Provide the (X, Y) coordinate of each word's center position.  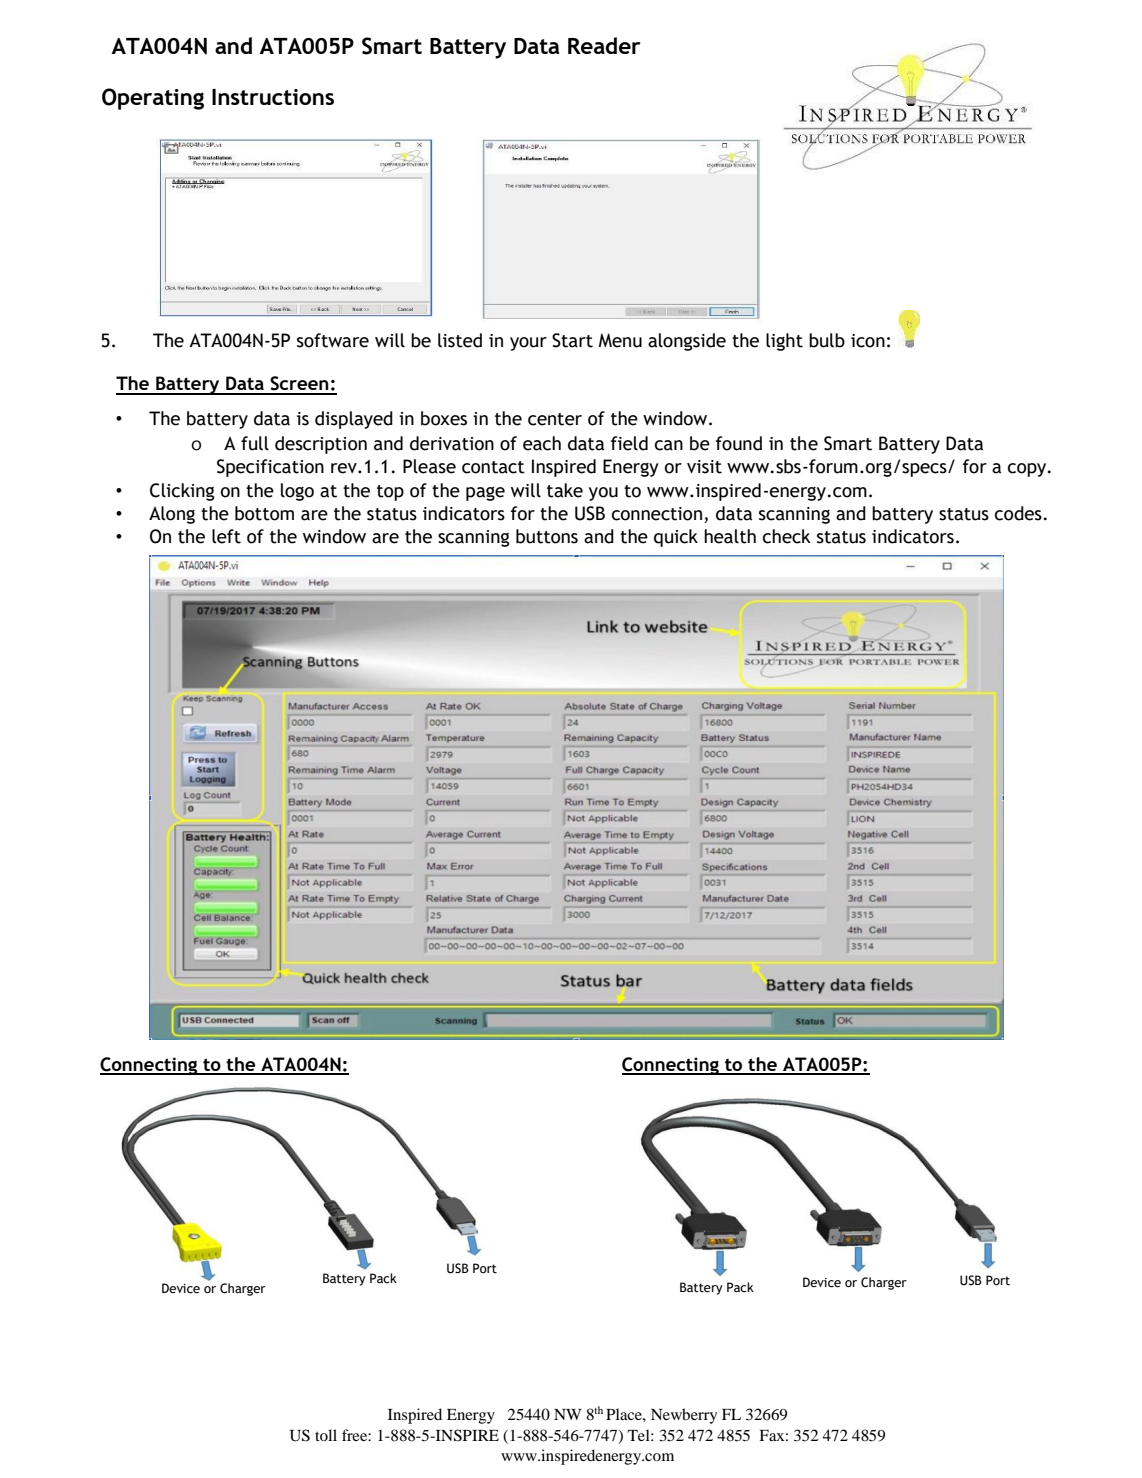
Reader (604, 45)
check (787, 536)
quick (676, 538)
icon (868, 341)
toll (326, 1435)
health (730, 536)
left (226, 536)
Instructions (273, 97)
